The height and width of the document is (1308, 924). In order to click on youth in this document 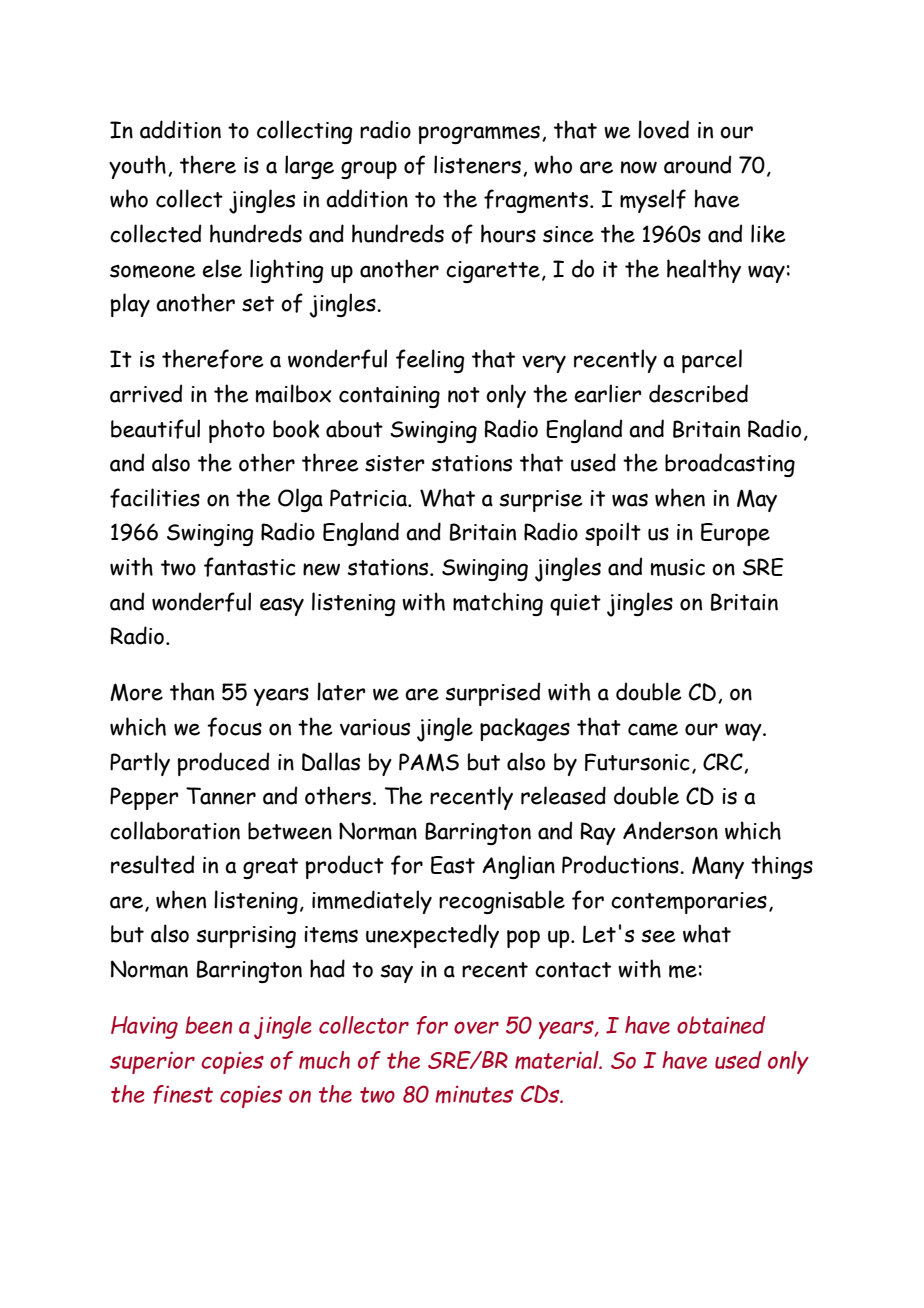, I will do `click(137, 167)`.
